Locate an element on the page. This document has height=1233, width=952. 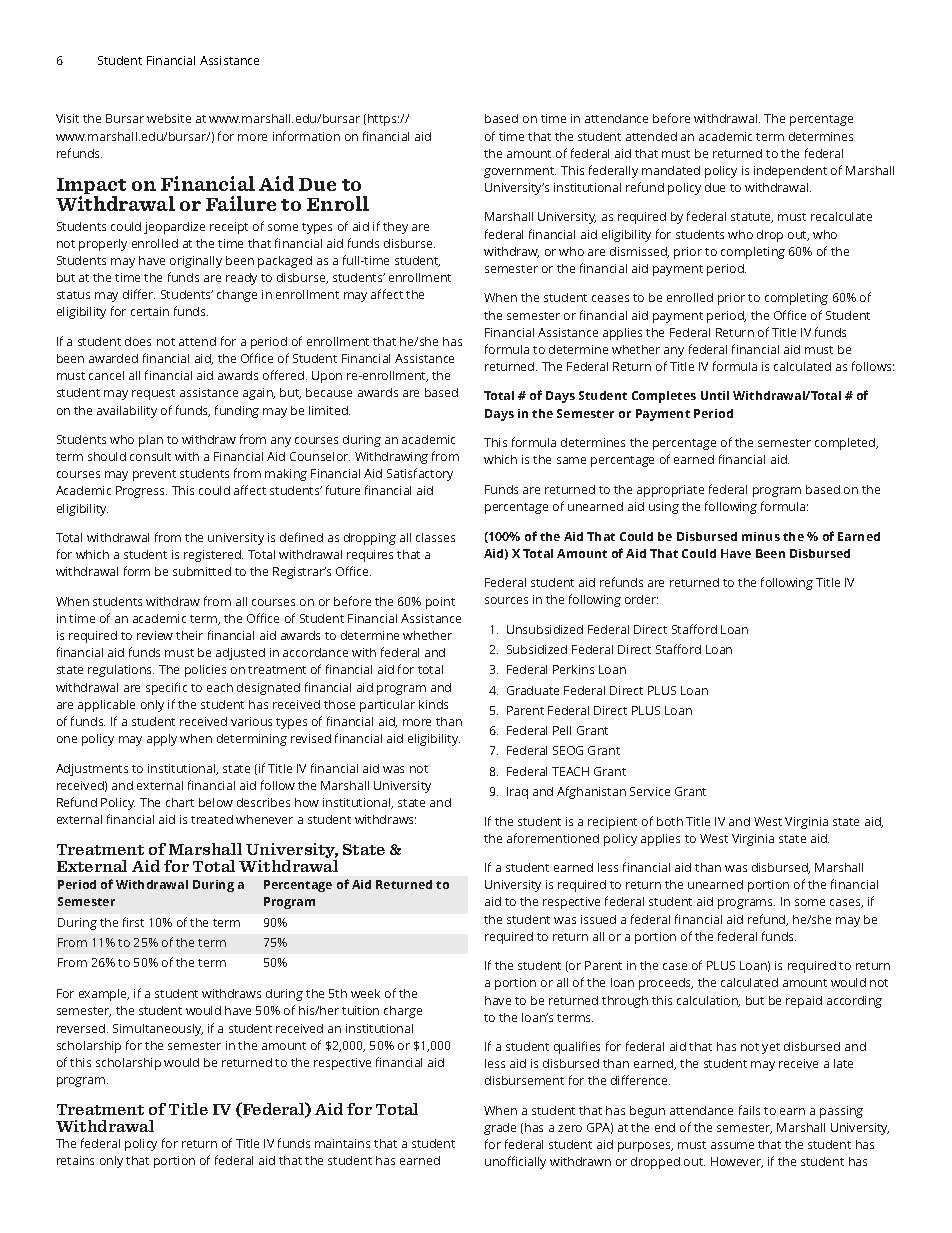
government is located at coordinates (520, 172).
